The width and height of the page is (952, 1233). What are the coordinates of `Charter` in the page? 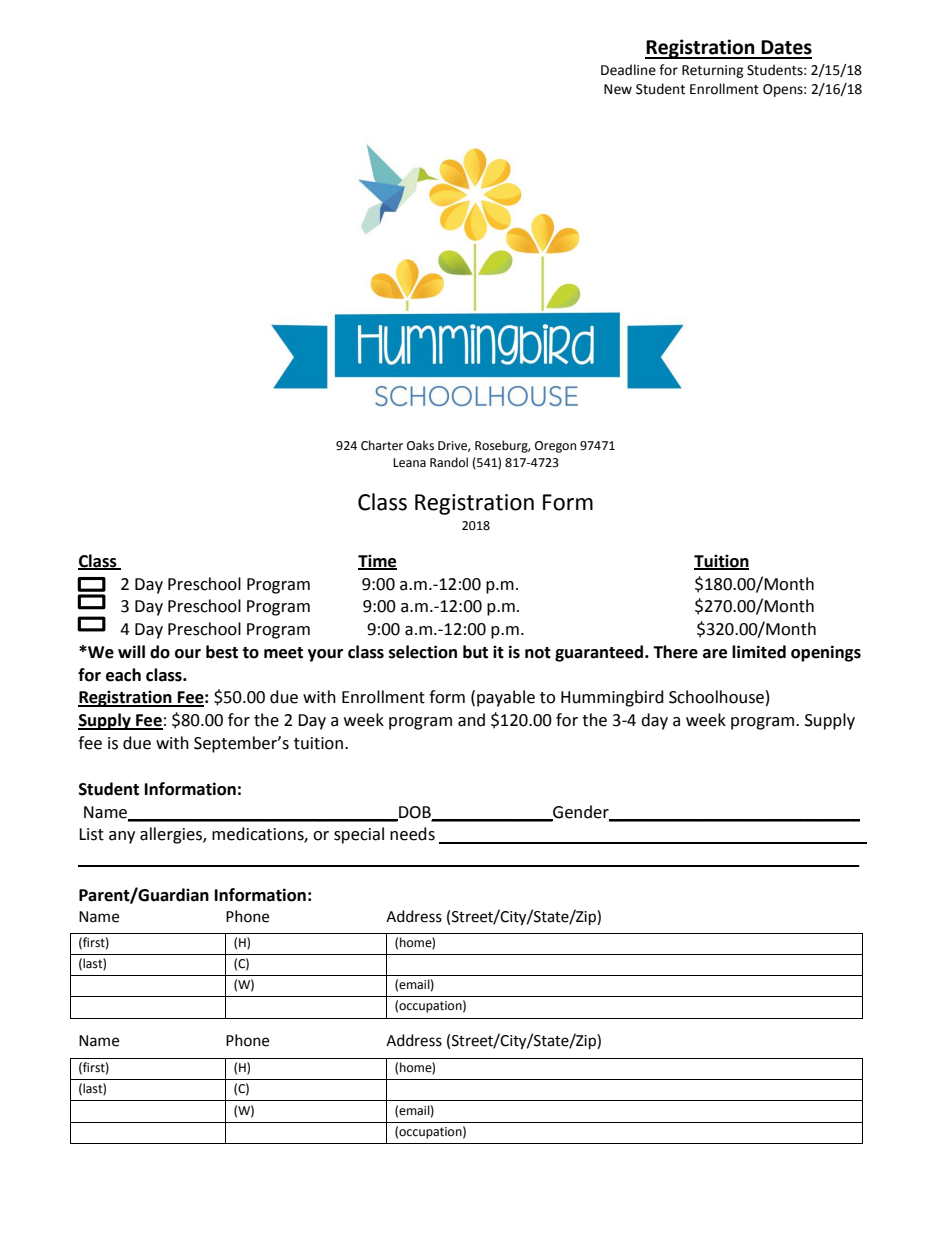 It's located at (382, 445).
